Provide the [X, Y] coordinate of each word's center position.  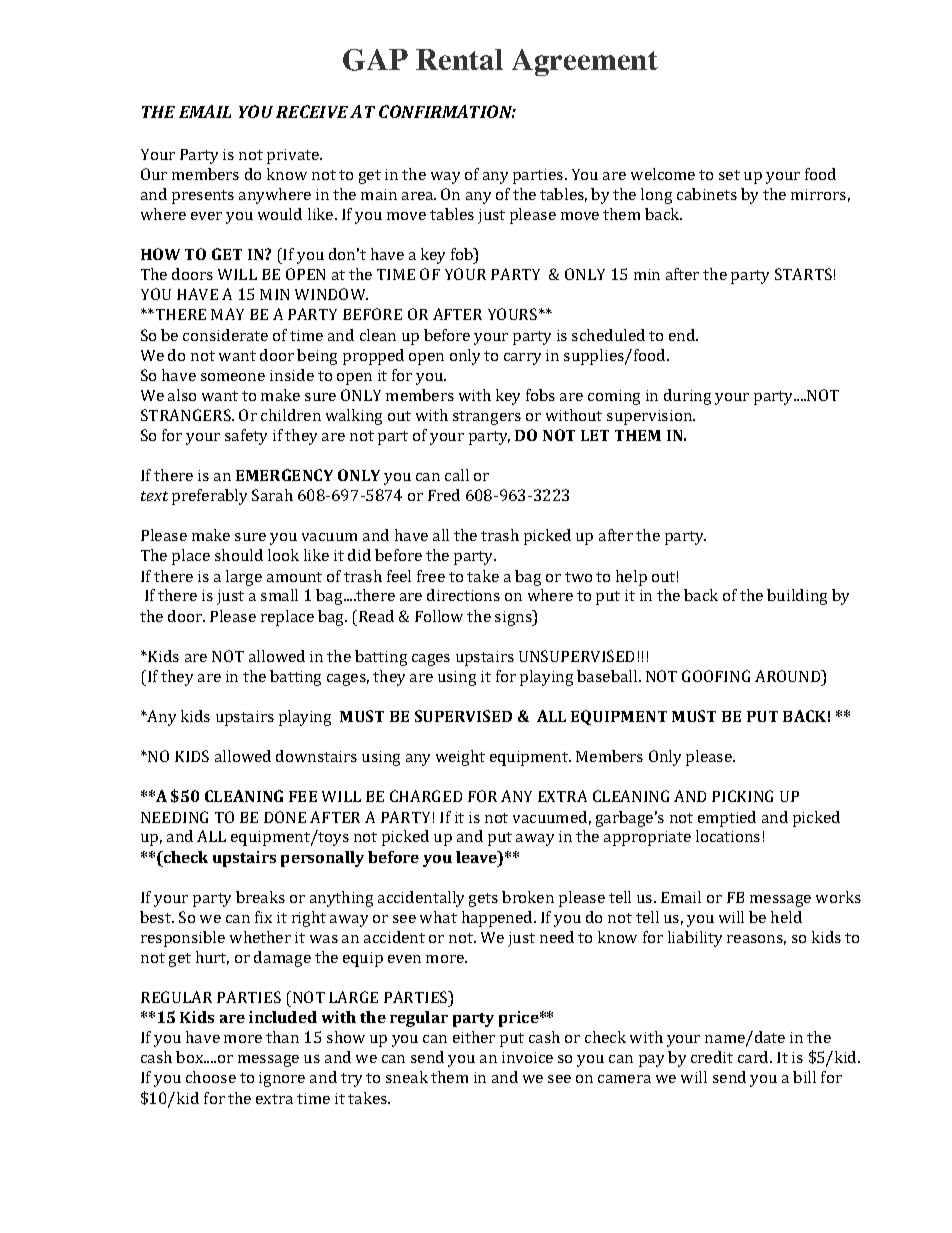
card [754, 1057]
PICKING [742, 796]
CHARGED [426, 796]
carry [522, 359]
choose [211, 1077]
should [239, 555]
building [797, 597]
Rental [459, 59]
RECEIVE [312, 111]
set [729, 175]
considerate [225, 335]
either [474, 1037]
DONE [285, 817]
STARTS [803, 274]
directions [463, 595]
